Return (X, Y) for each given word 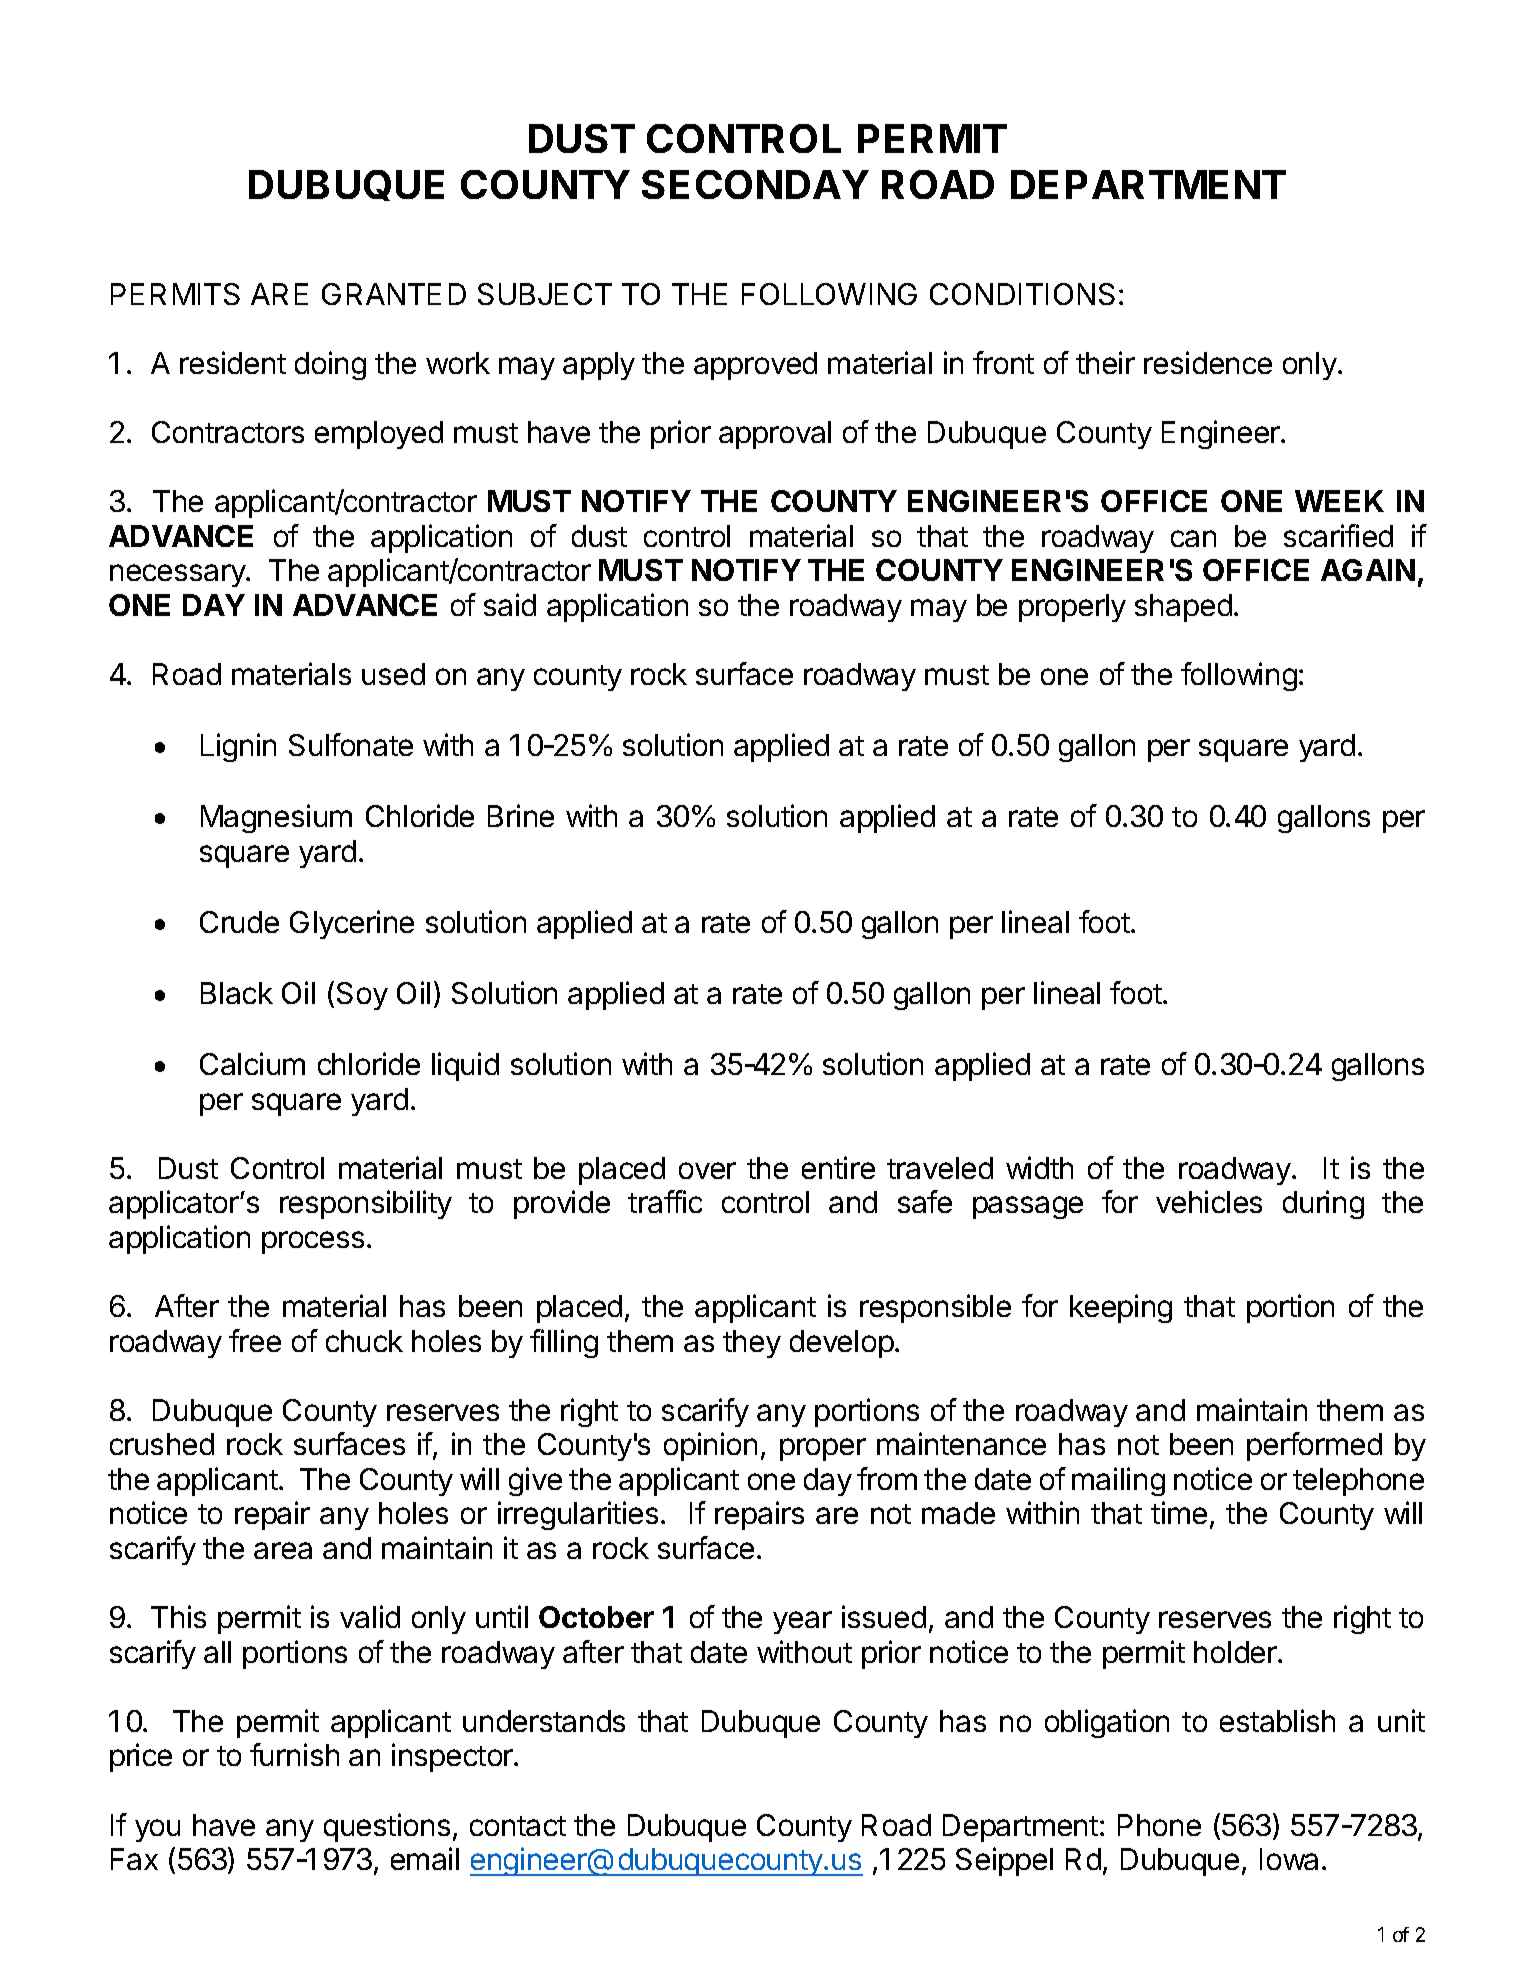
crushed (162, 1444)
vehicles (1209, 1201)
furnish (294, 1754)
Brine (521, 815)
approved (755, 366)
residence (1208, 362)
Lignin (238, 747)
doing (330, 365)
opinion (710, 1446)
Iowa (1289, 1859)
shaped (1183, 608)
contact (518, 1826)
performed (1314, 1446)
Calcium (252, 1063)
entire (838, 1167)
